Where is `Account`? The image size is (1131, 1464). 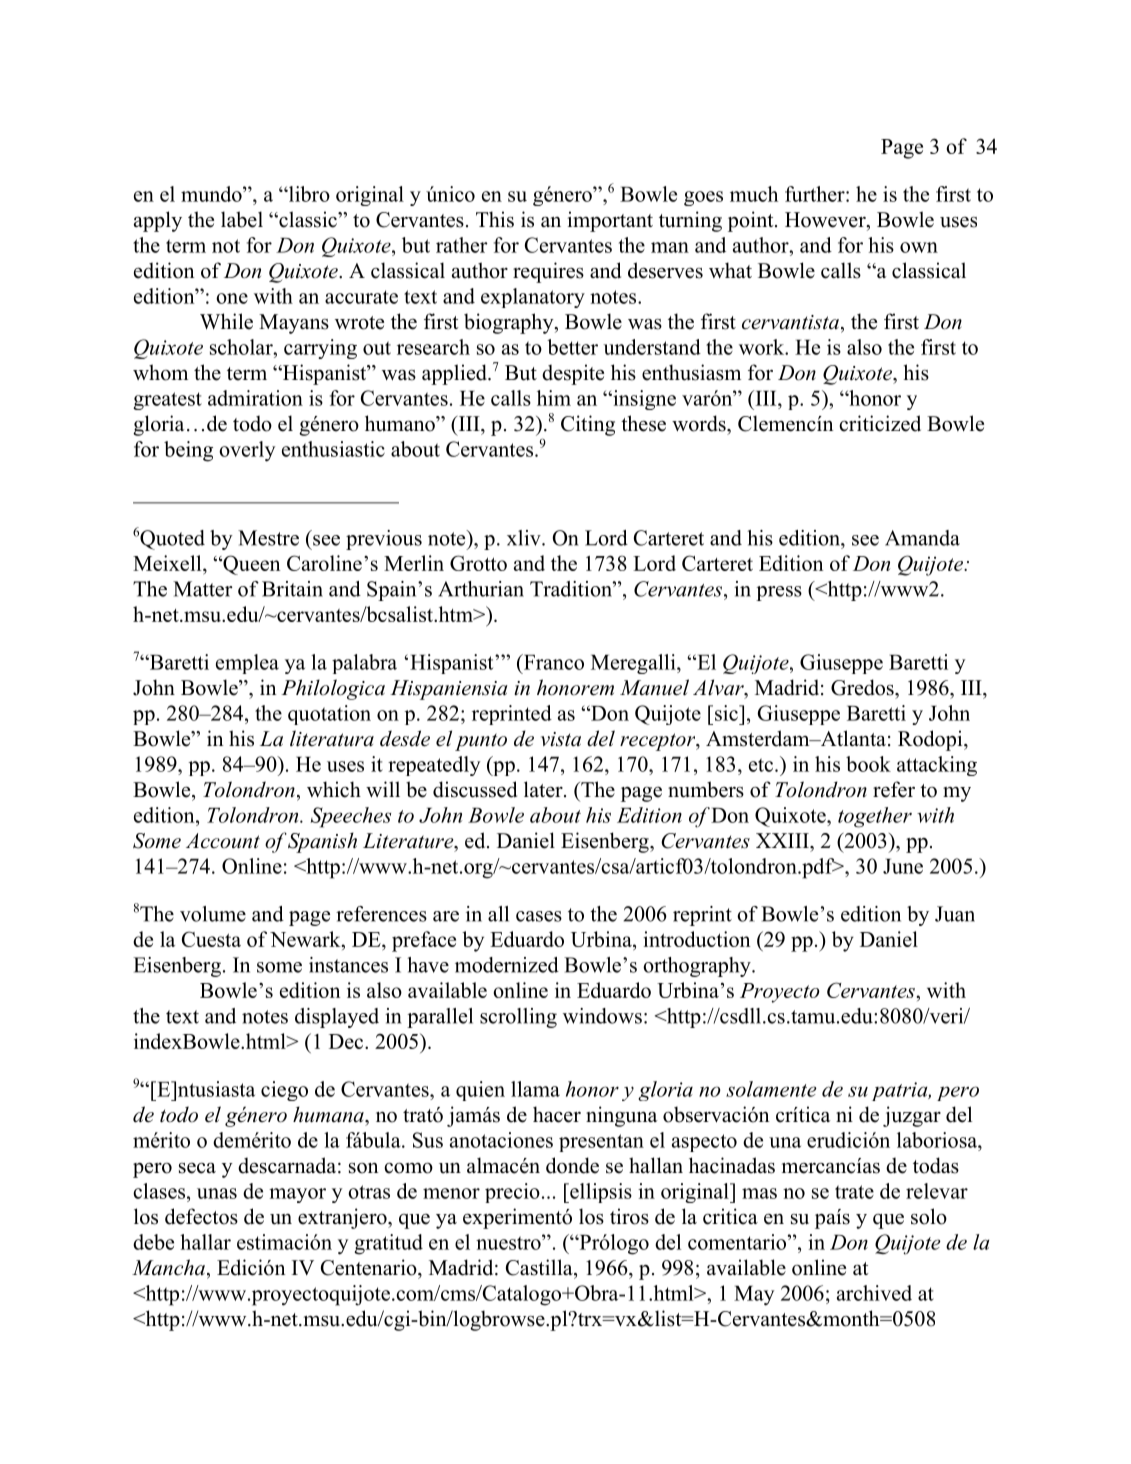 Account is located at coordinates (223, 841).
